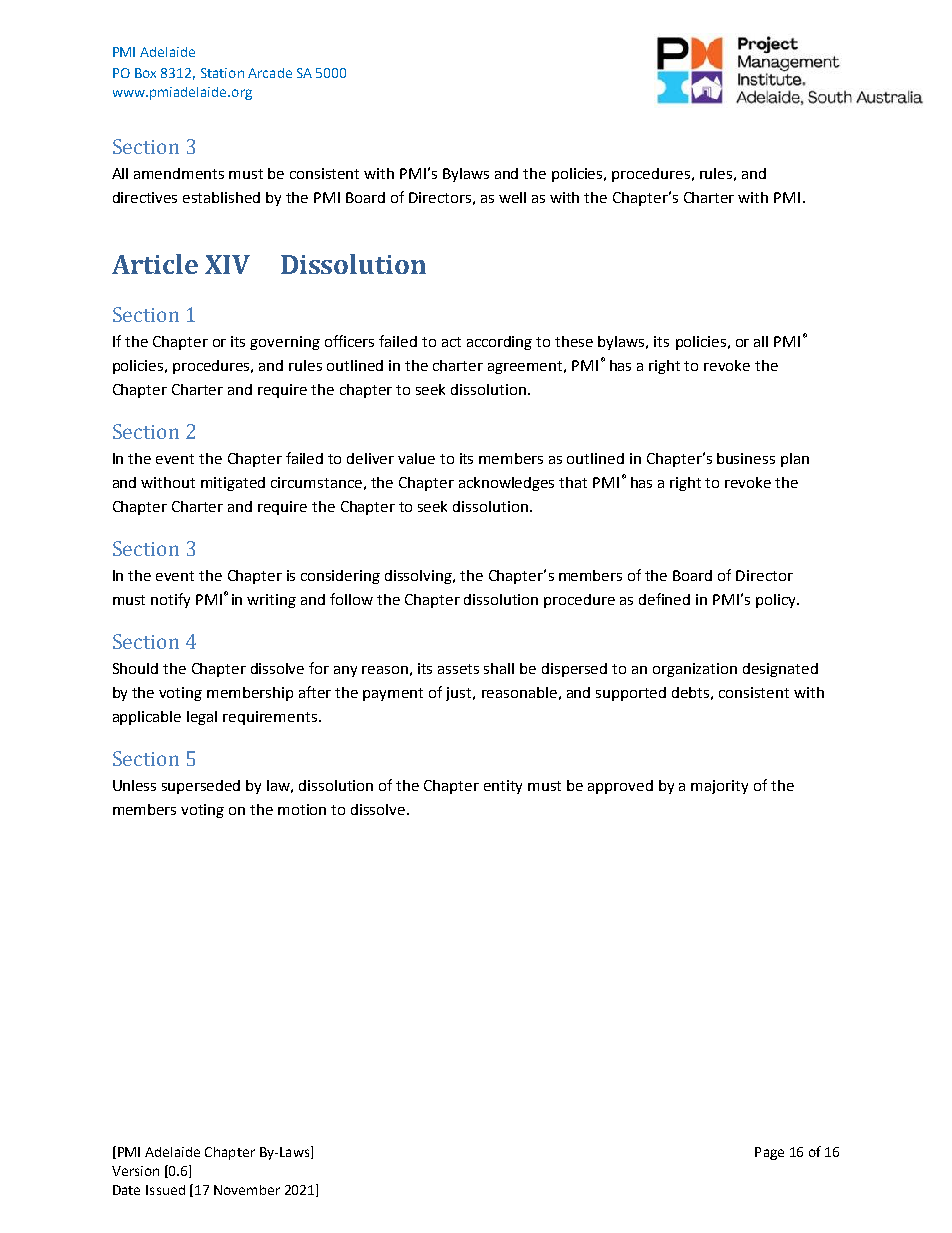 This screenshot has height=1233, width=952. Describe the element at coordinates (165, 1190) in the screenshot. I see `Issued` at that location.
